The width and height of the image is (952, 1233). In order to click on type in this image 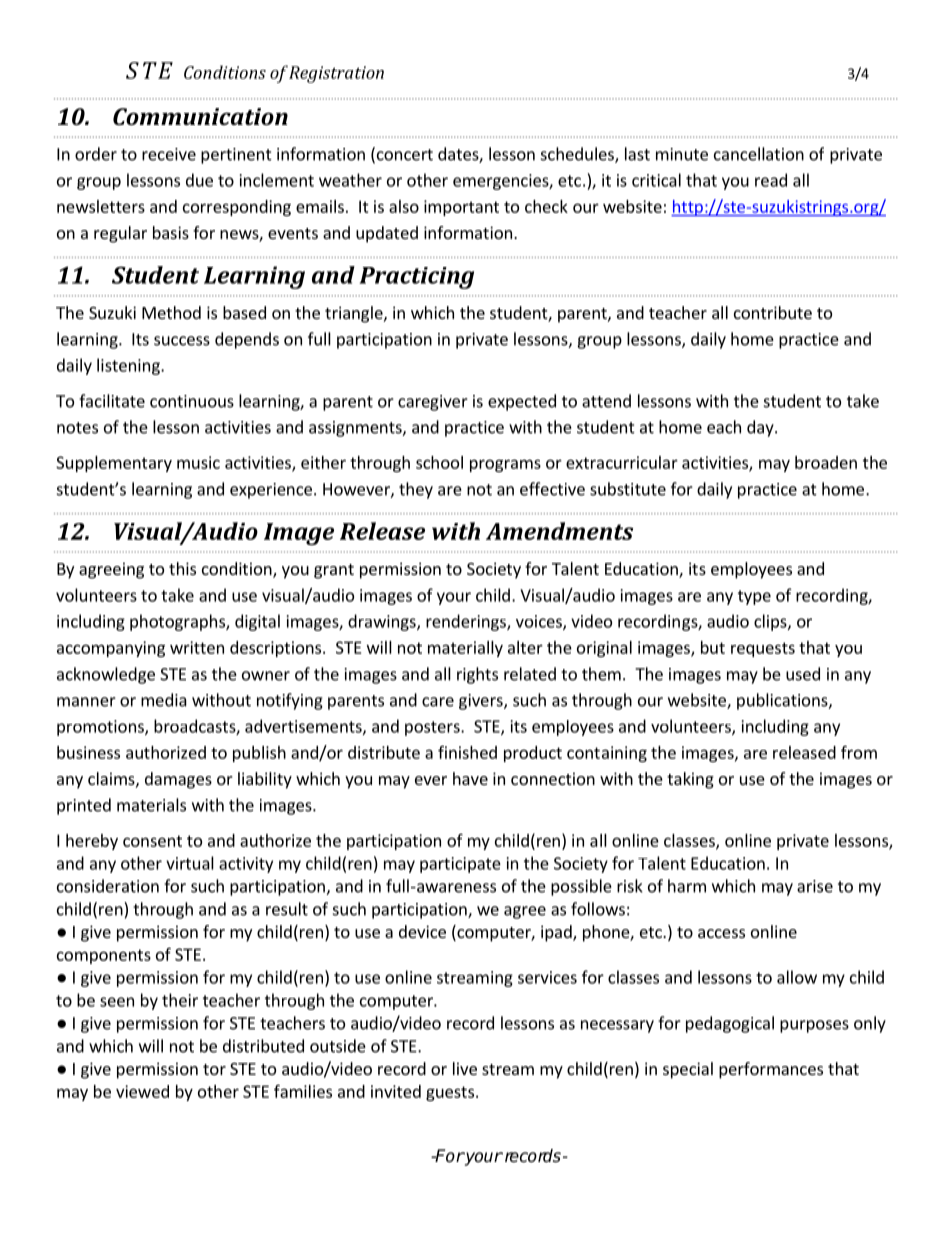, I will do `click(754, 597)`.
